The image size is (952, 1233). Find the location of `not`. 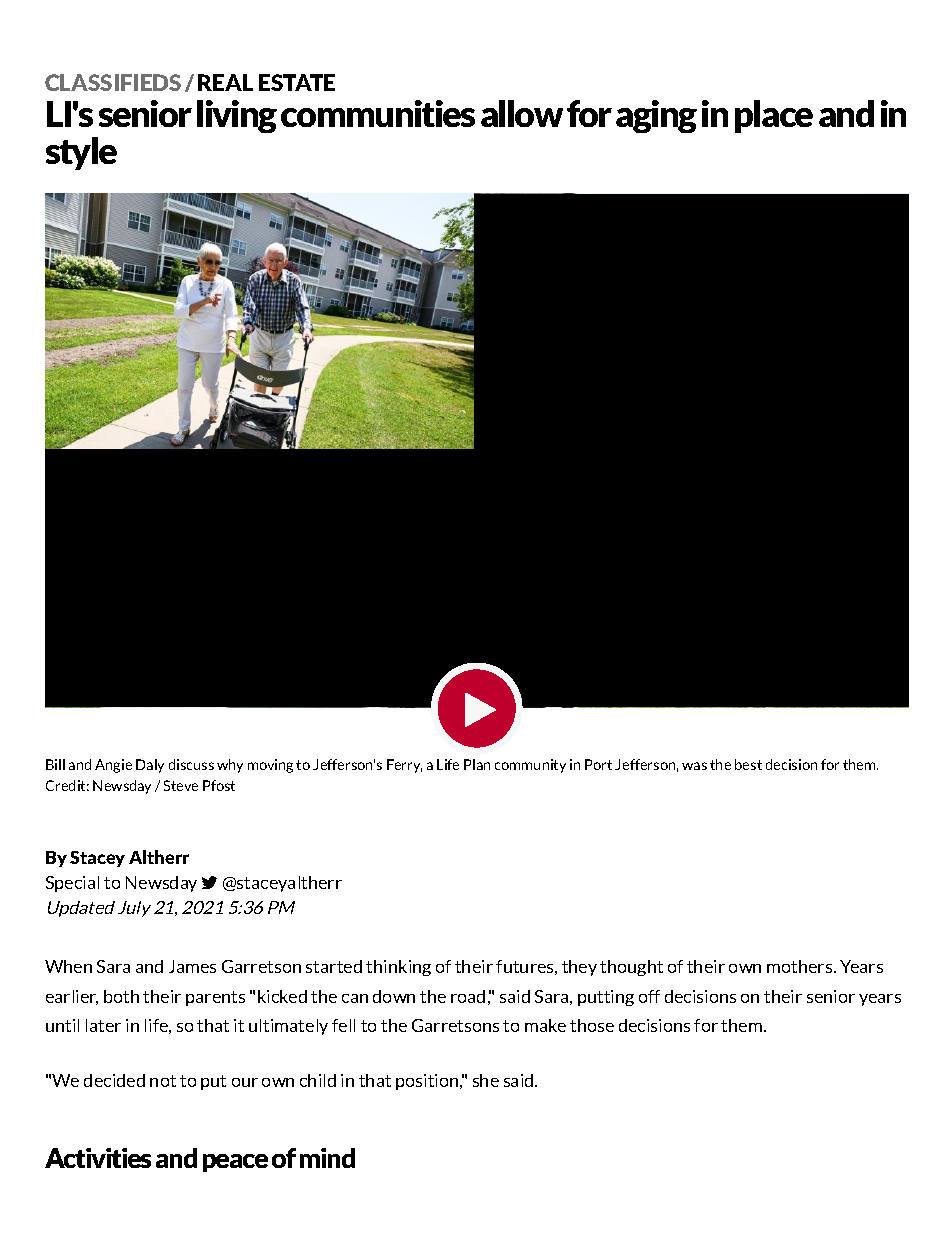

not is located at coordinates (163, 1081).
